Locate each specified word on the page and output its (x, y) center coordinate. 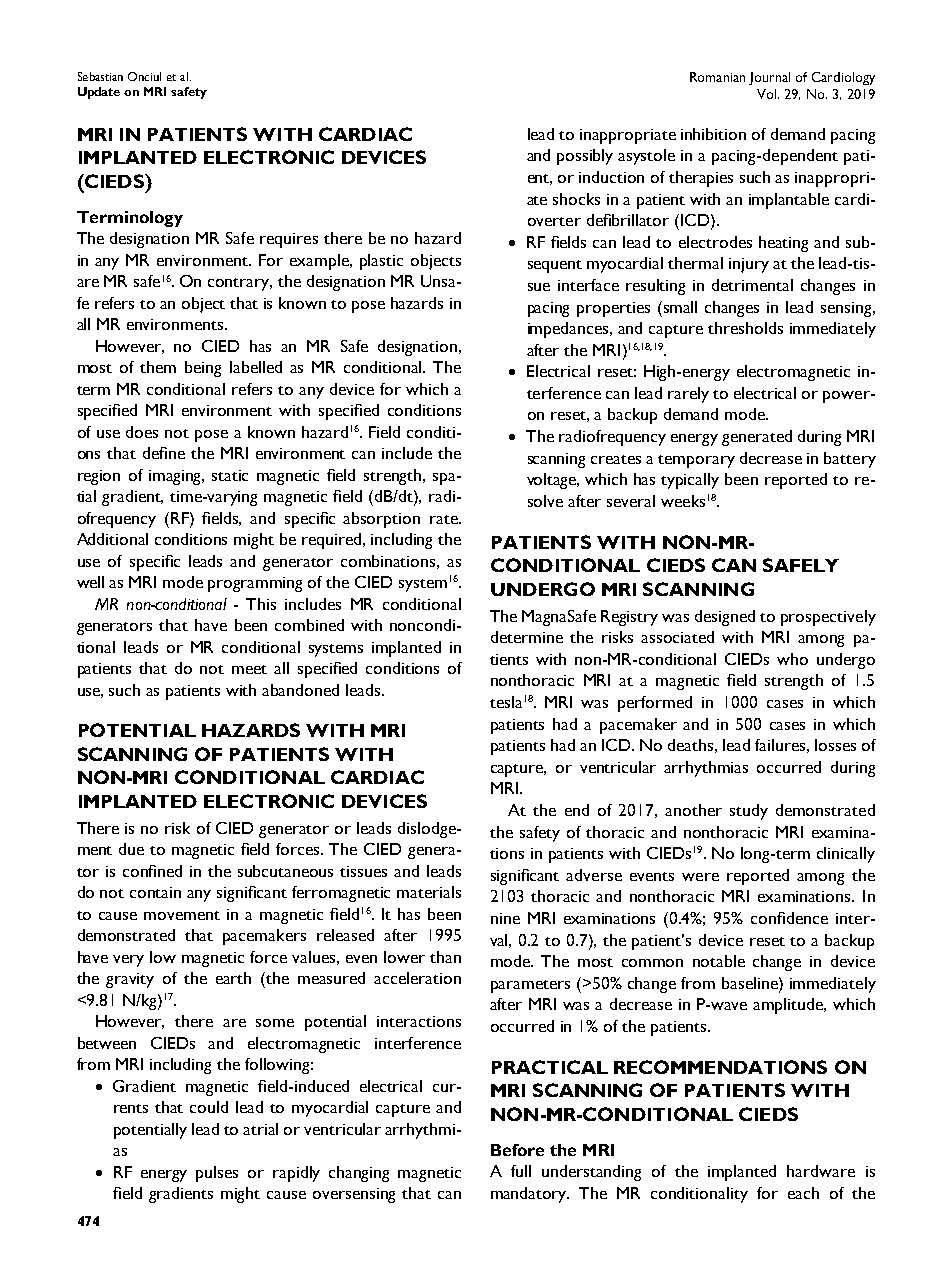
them (158, 367)
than (445, 957)
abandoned (300, 690)
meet (249, 669)
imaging (176, 477)
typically (690, 481)
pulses (217, 1174)
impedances (570, 330)
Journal (769, 78)
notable (719, 961)
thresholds (745, 328)
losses (835, 745)
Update (99, 93)
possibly (585, 157)
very (128, 961)
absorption (381, 520)
